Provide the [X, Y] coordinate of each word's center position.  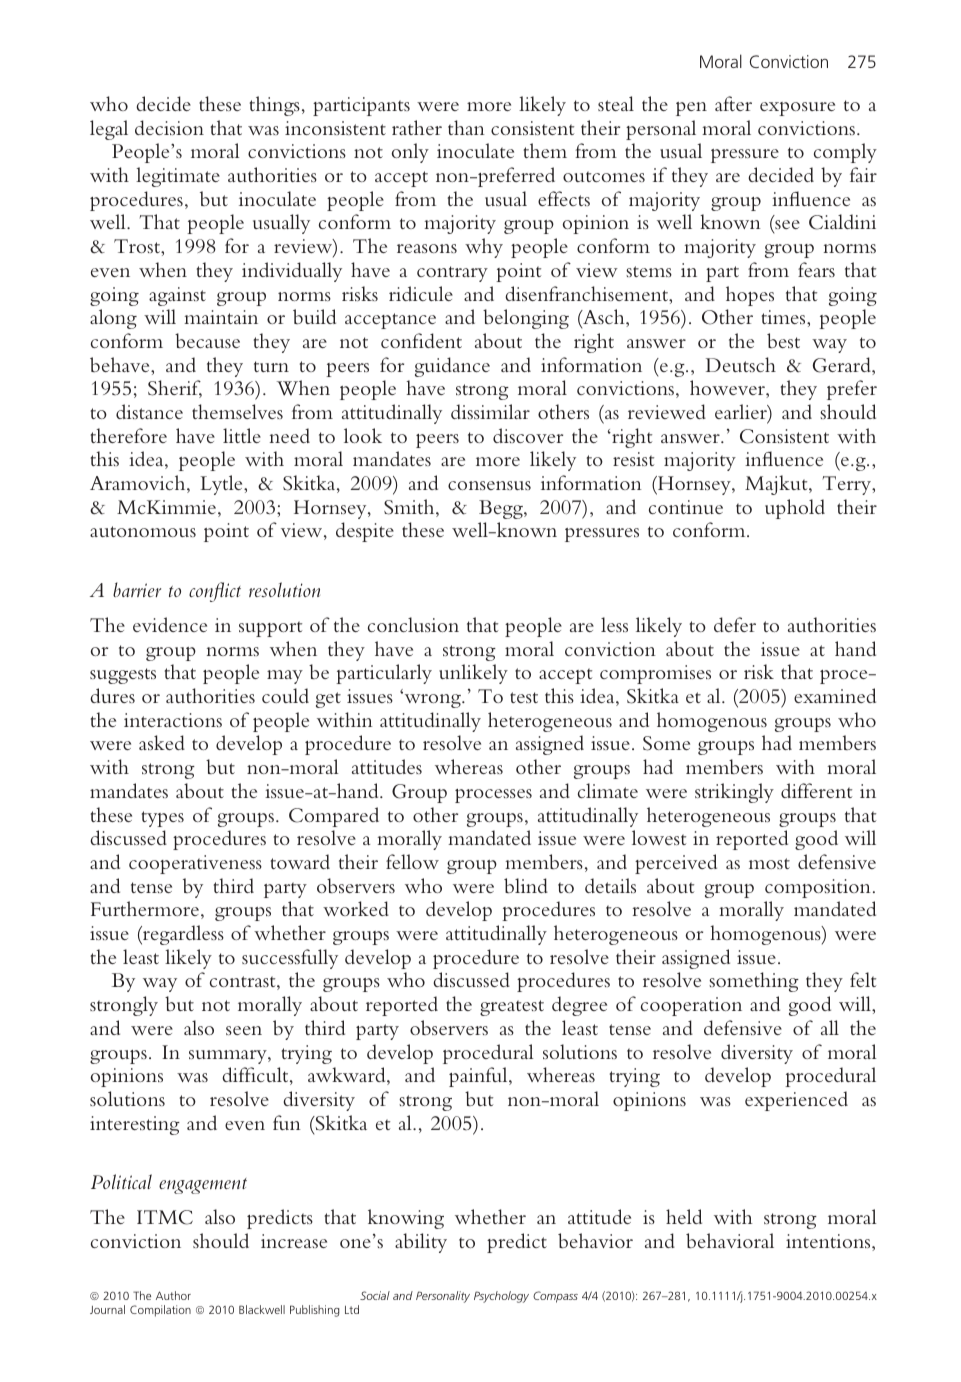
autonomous [143, 531]
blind [526, 885]
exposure [797, 109]
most [769, 863]
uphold [795, 509]
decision [169, 127]
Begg [502, 509]
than [466, 127]
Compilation [160, 1311]
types [163, 819]
